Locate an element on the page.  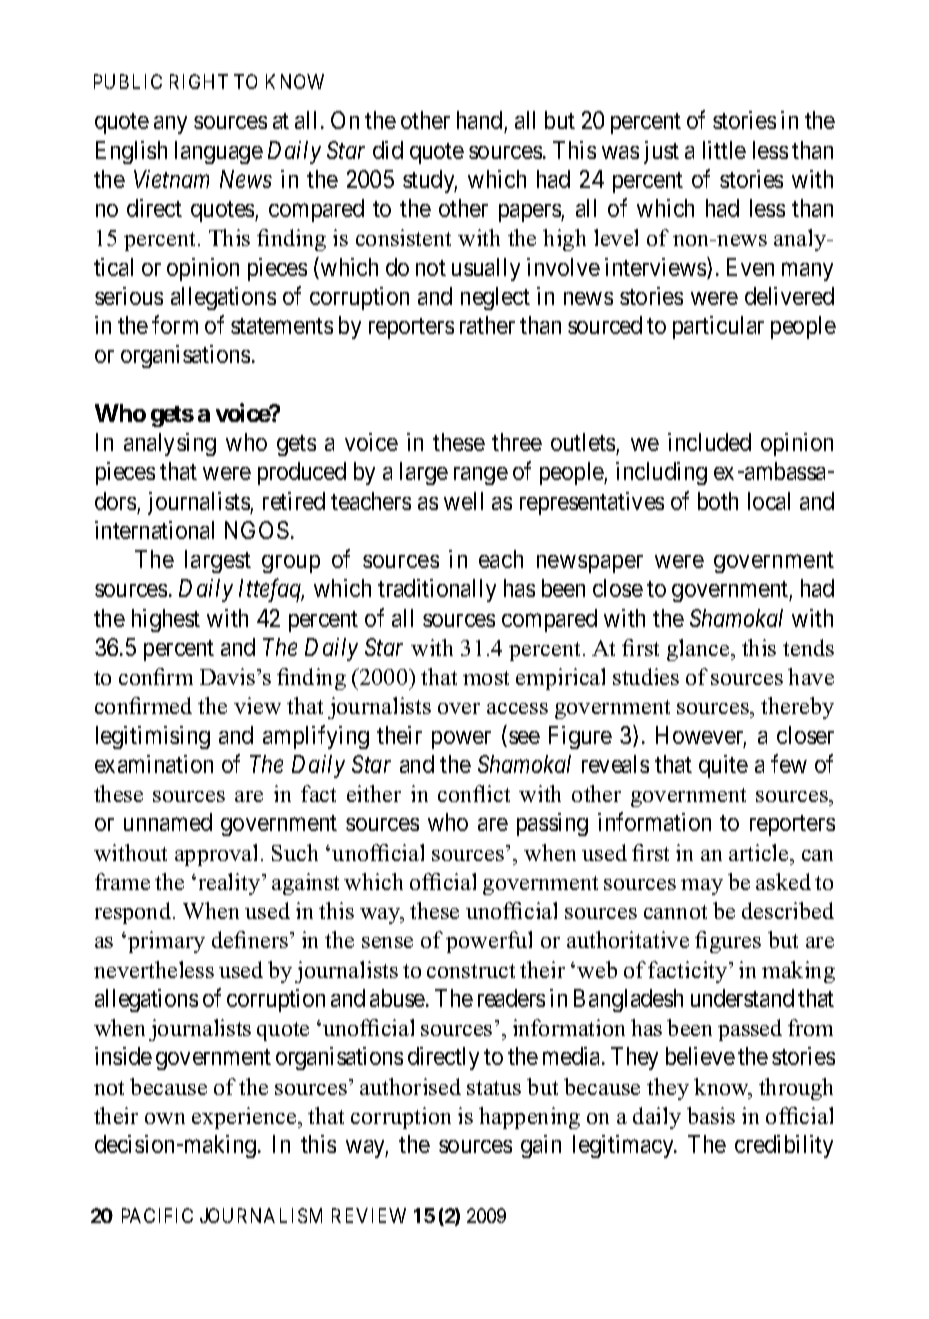
reality is located at coordinates (231, 884).
